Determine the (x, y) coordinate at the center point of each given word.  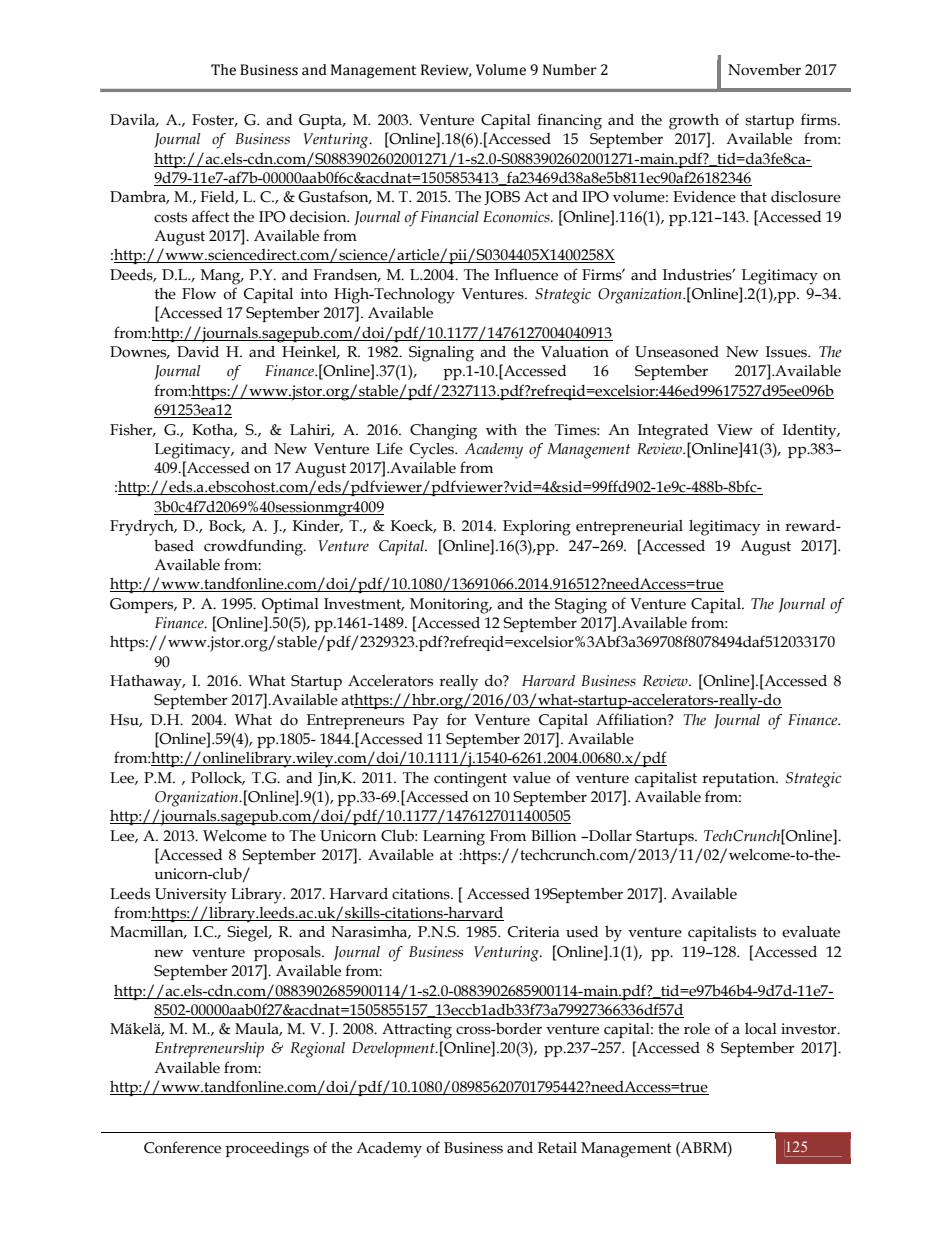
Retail (557, 1148)
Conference (182, 1147)
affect (211, 216)
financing (569, 121)
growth (694, 122)
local (761, 1029)
